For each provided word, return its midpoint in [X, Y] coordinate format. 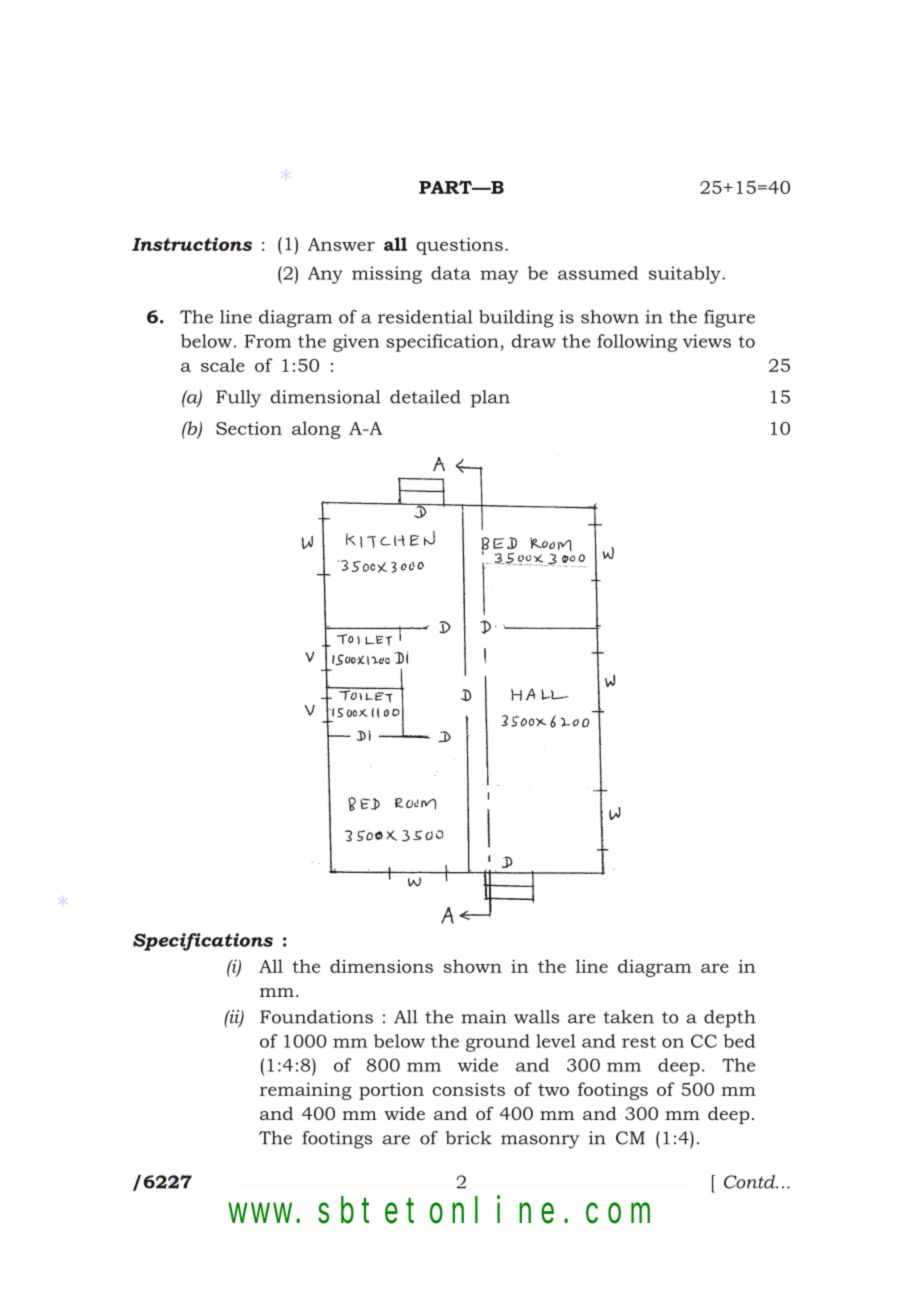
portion [391, 1091]
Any [325, 275]
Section [249, 428]
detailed [425, 397]
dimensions [381, 966]
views [707, 341]
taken [629, 1017]
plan [490, 399]
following [637, 343]
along [316, 430]
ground [498, 1043]
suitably [686, 275]
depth [730, 1019]
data [451, 273]
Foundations [316, 1017]
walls [536, 1017]
